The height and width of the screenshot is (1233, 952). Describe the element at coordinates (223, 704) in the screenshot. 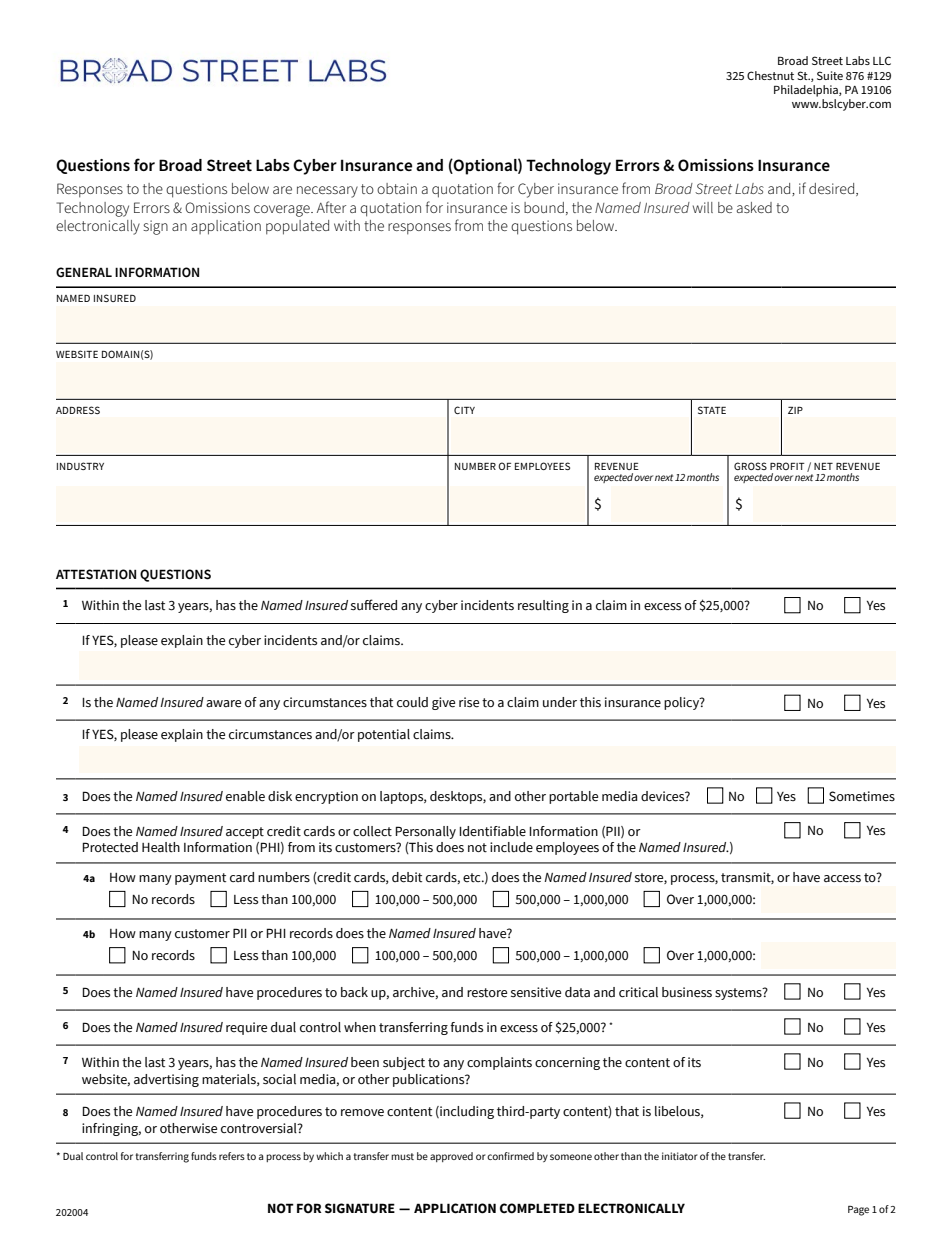

I see `aware` at that location.
